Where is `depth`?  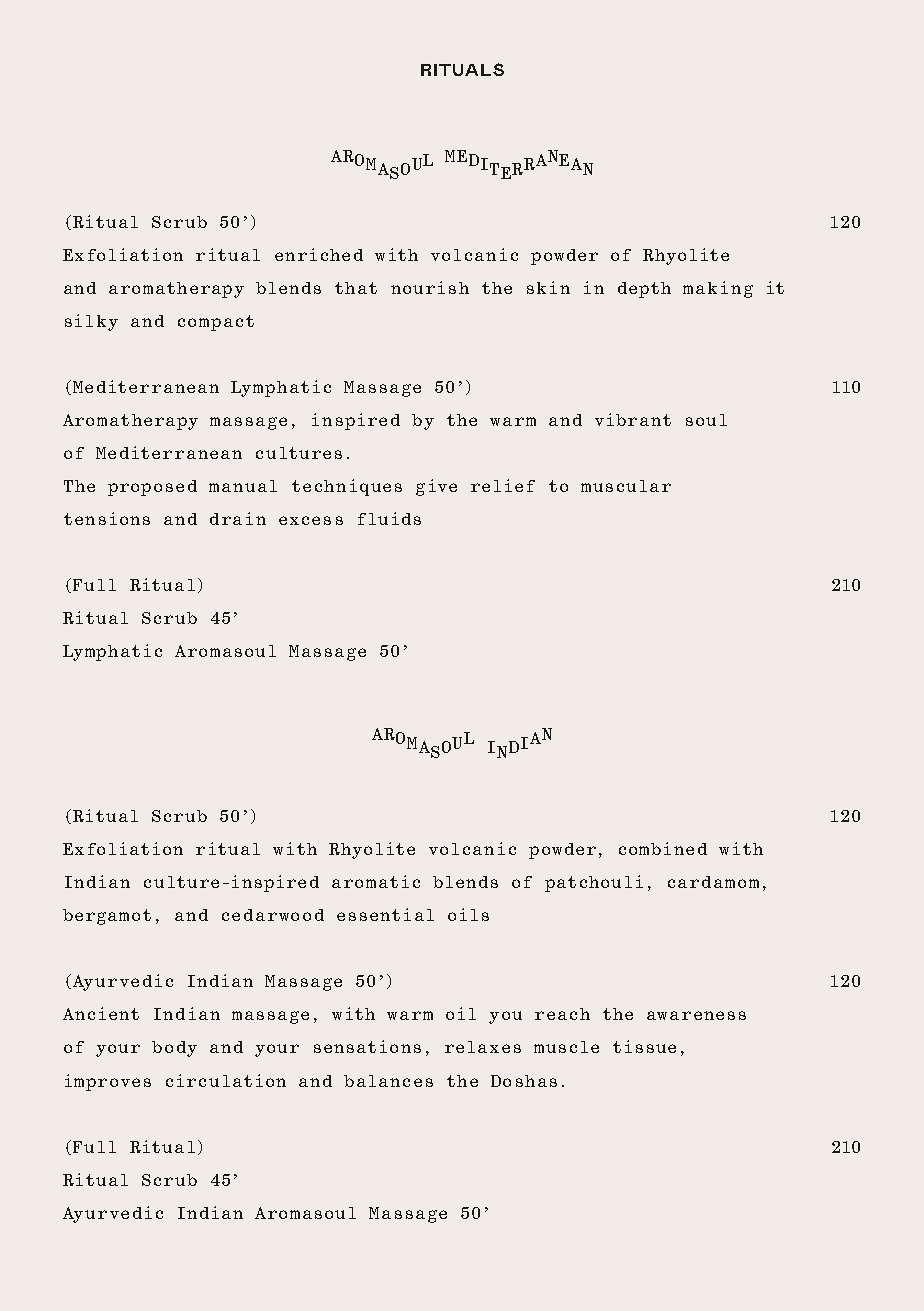
depth is located at coordinates (644, 290).
